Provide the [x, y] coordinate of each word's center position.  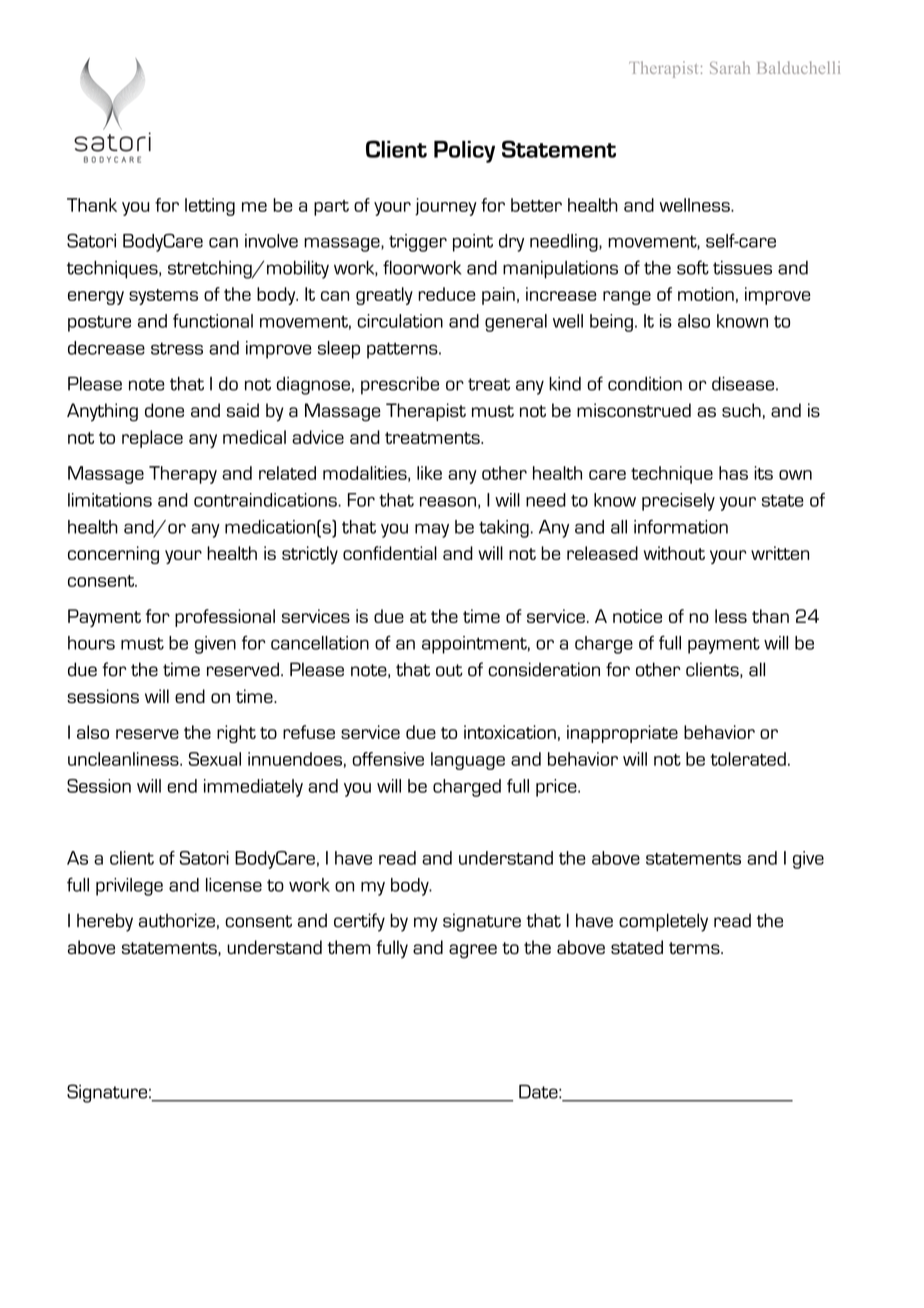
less [731, 616]
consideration [544, 669]
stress [177, 348]
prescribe [400, 385]
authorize [177, 920]
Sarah [730, 67]
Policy [464, 151]
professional [225, 618]
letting [210, 207]
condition [645, 383]
